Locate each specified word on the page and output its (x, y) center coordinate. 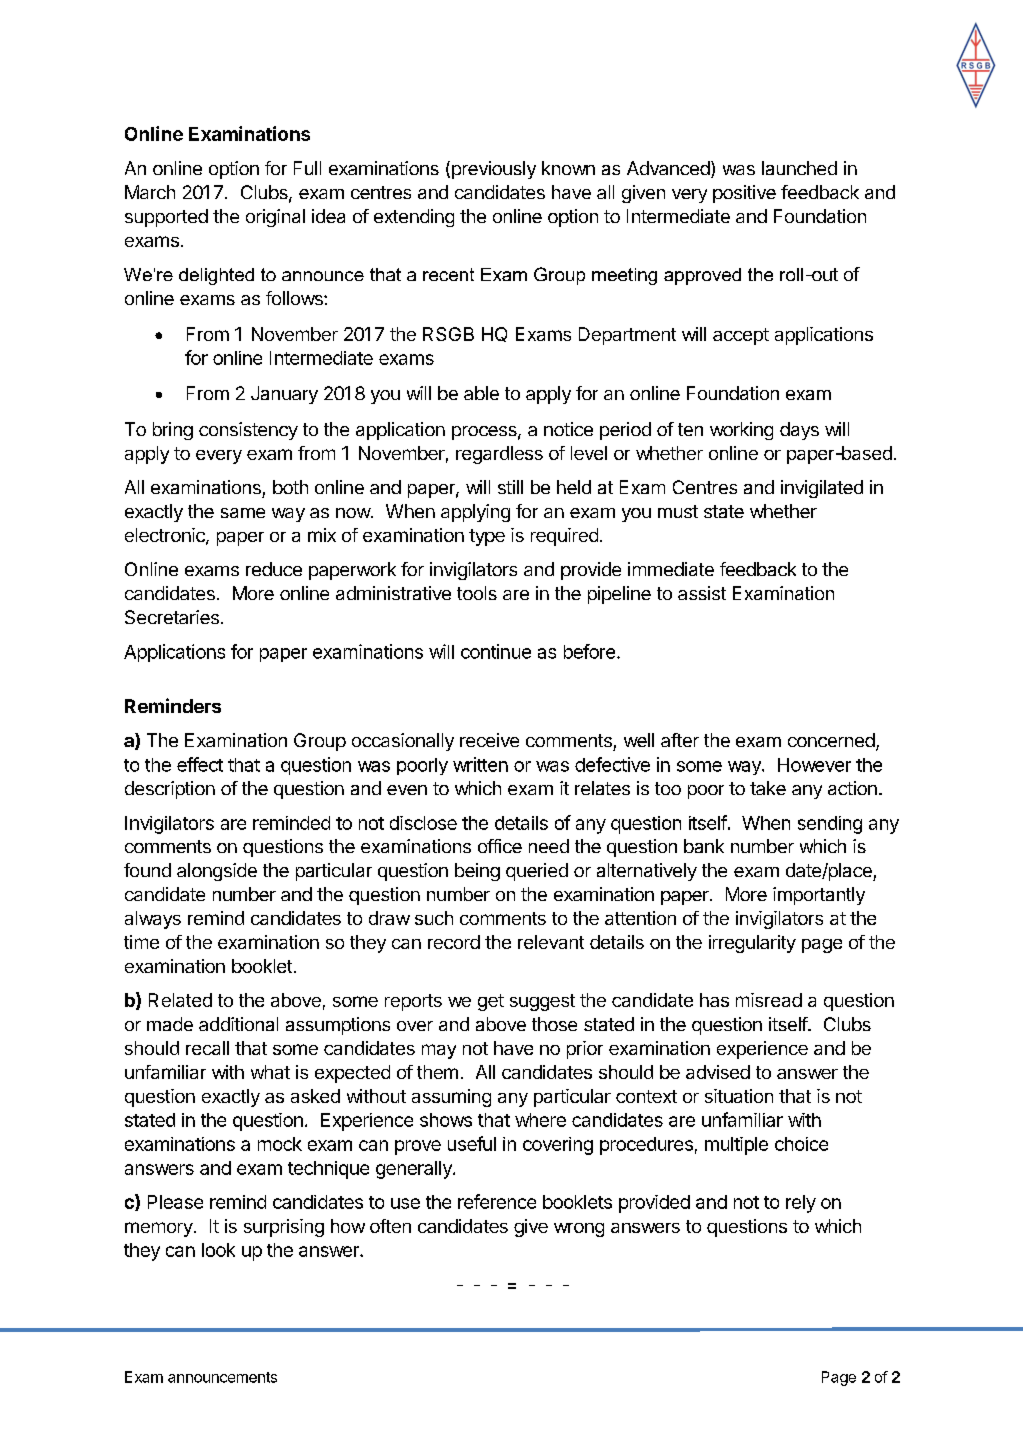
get (491, 1002)
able (481, 393)
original (275, 218)
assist (702, 593)
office (500, 846)
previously (492, 170)
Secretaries (172, 617)
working (741, 431)
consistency (248, 431)
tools (477, 593)
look (218, 1250)
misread (769, 1000)
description (170, 790)
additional (238, 1024)
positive (744, 194)
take (768, 788)
